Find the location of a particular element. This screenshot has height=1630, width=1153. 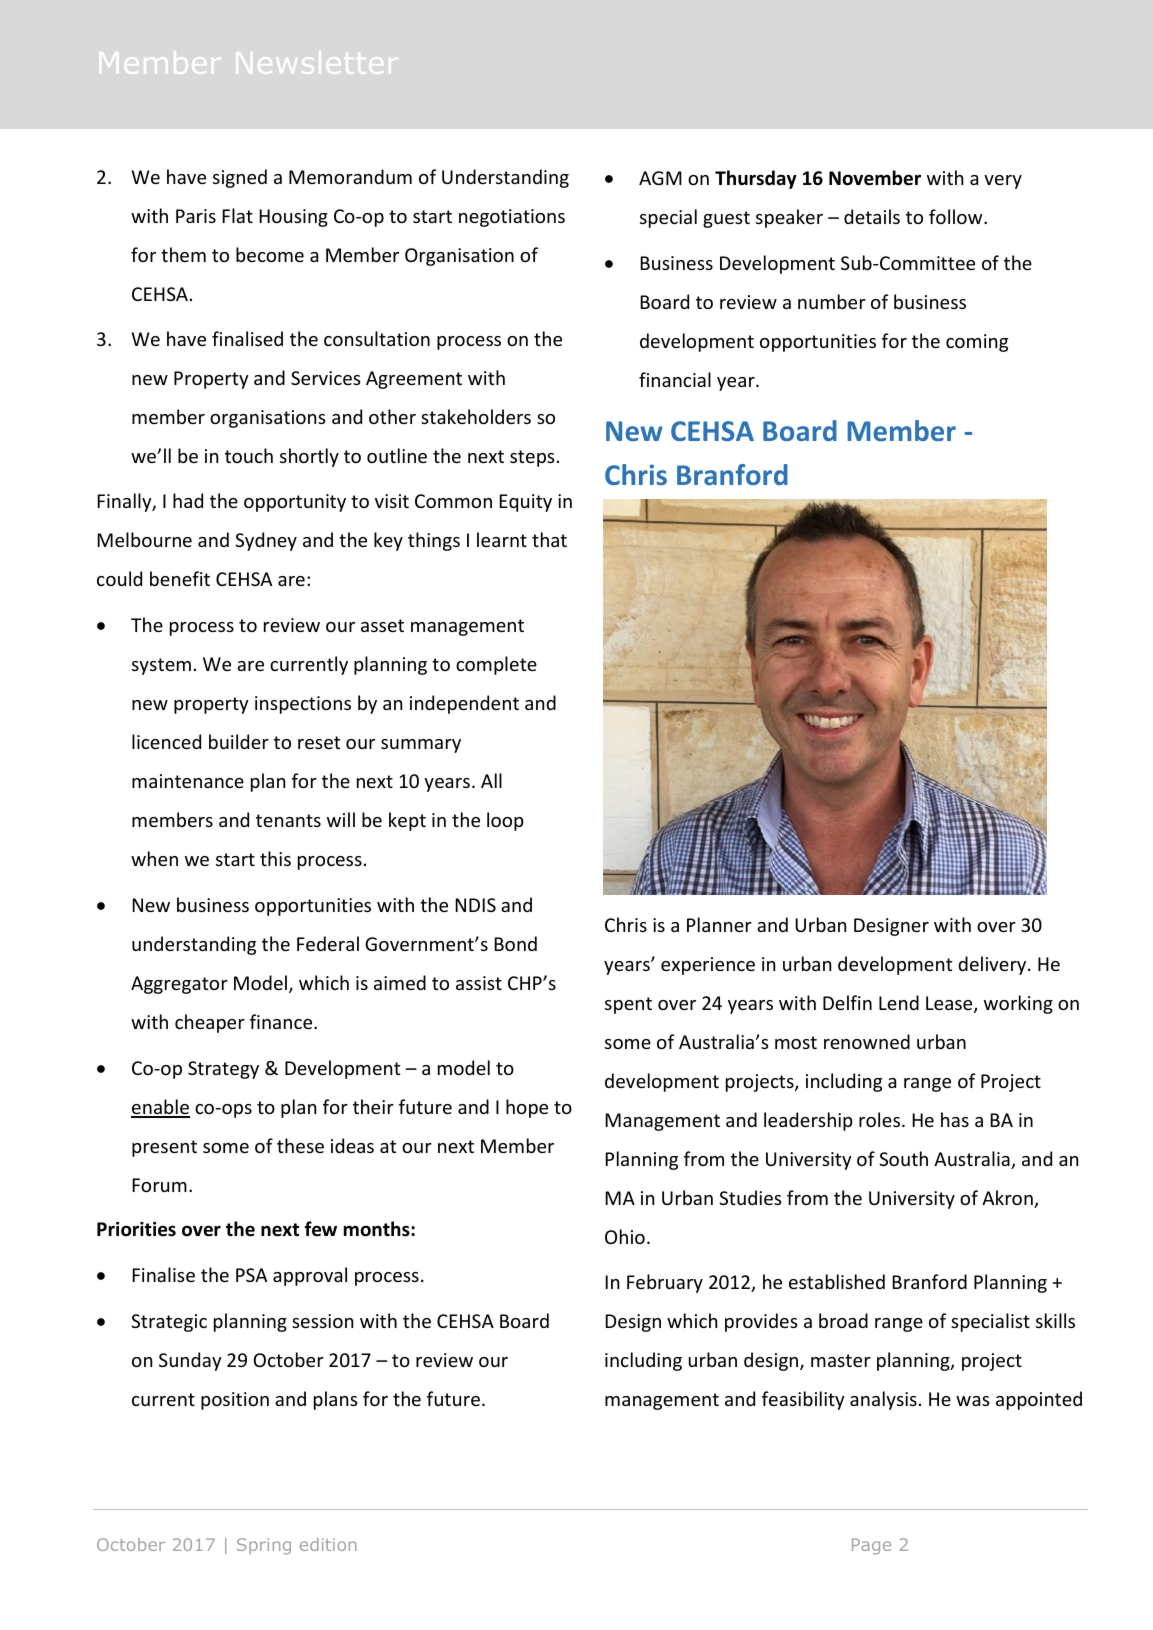

Flat is located at coordinates (237, 215).
